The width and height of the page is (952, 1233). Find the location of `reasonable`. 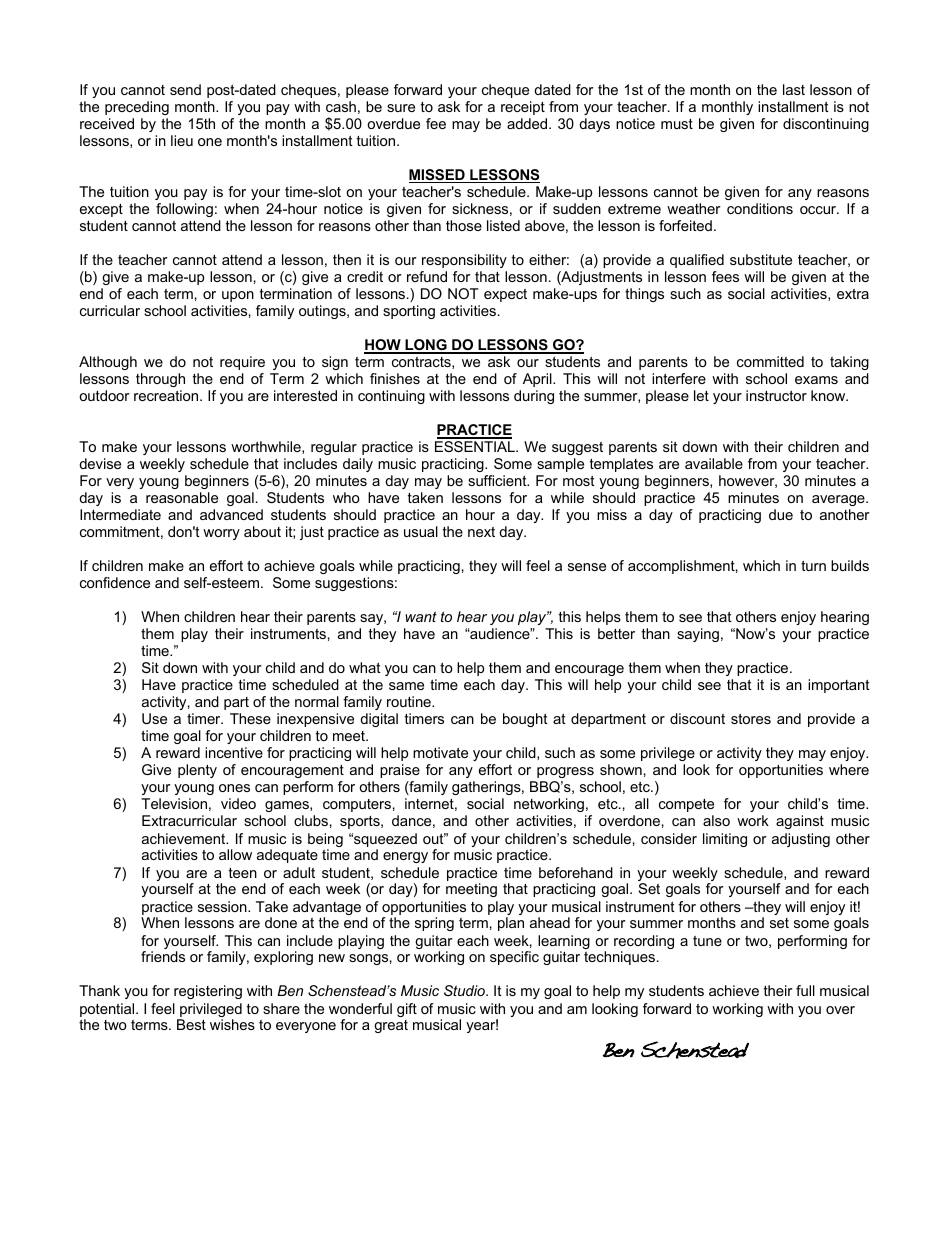

reasonable is located at coordinates (182, 497).
